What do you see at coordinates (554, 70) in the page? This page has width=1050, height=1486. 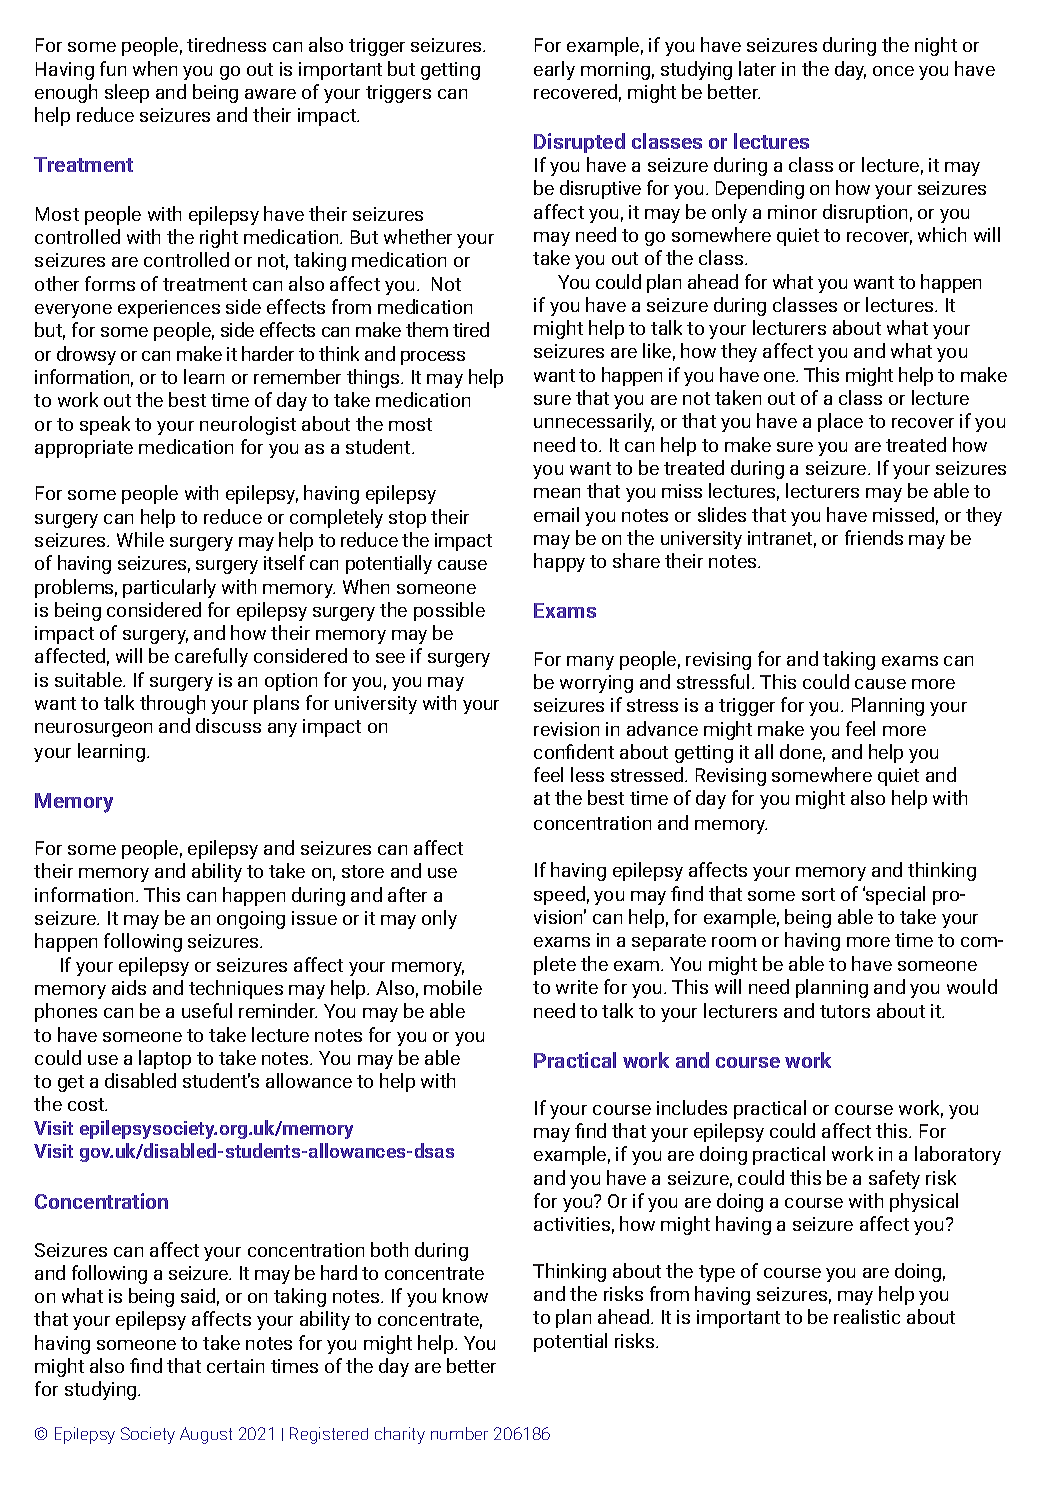 I see `early` at bounding box center [554, 70].
